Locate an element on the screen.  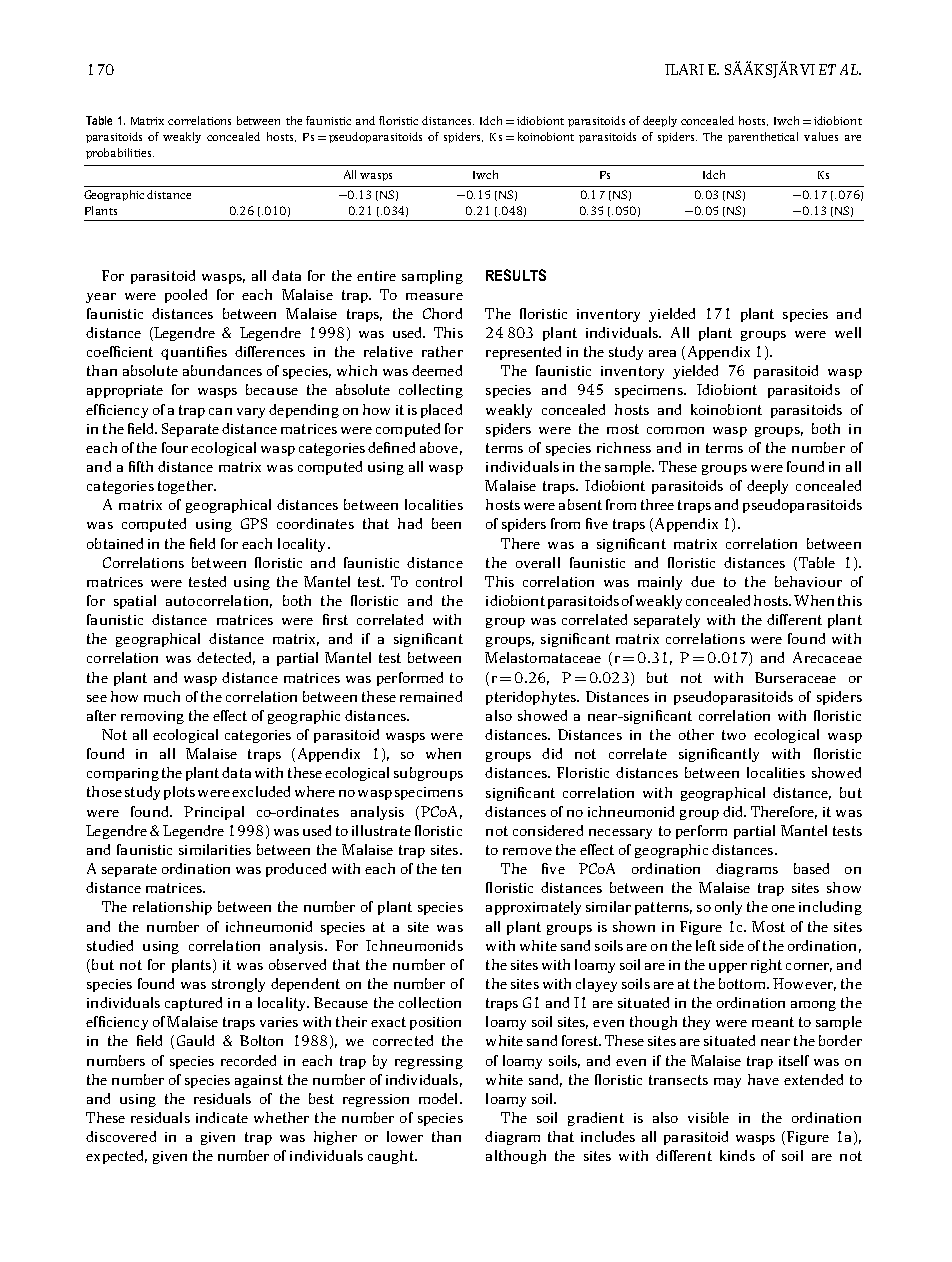
probabilities is located at coordinates (120, 153).
